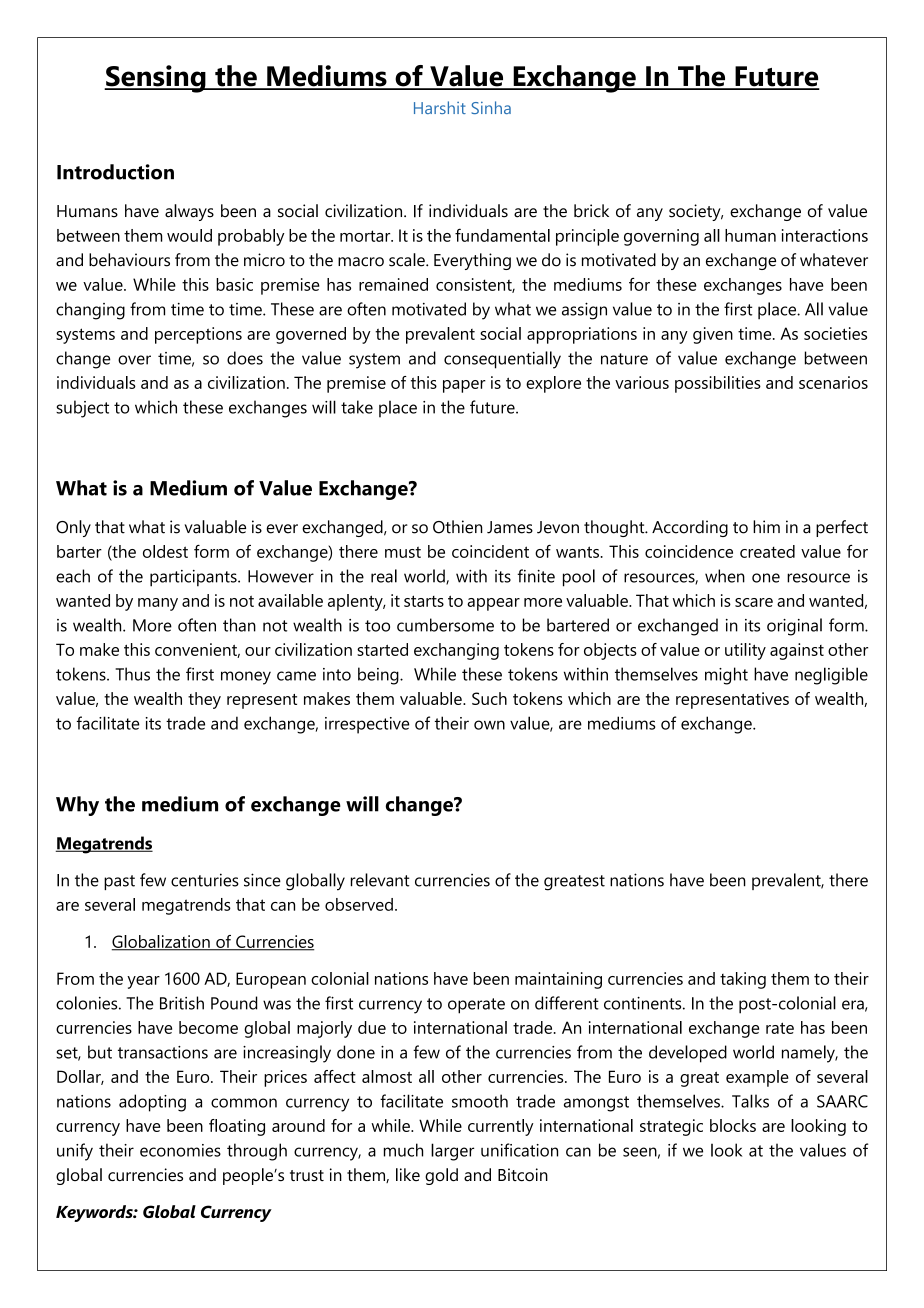 Image resolution: width=924 pixels, height=1308 pixels. Describe the element at coordinates (696, 212) in the image. I see `society` at that location.
